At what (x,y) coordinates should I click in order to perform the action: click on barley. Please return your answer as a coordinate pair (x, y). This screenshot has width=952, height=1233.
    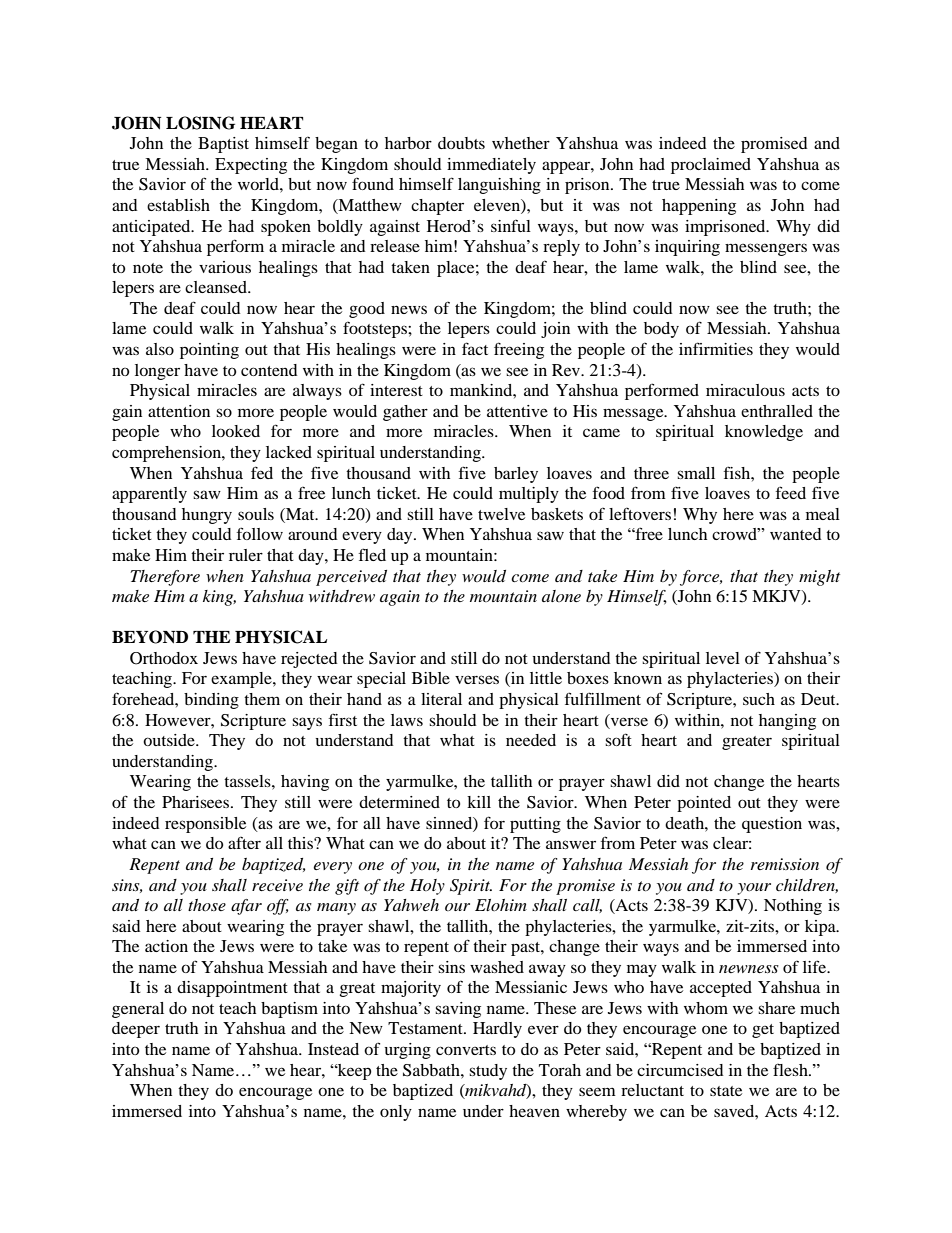
    Looking at the image, I should click on (516, 475).
